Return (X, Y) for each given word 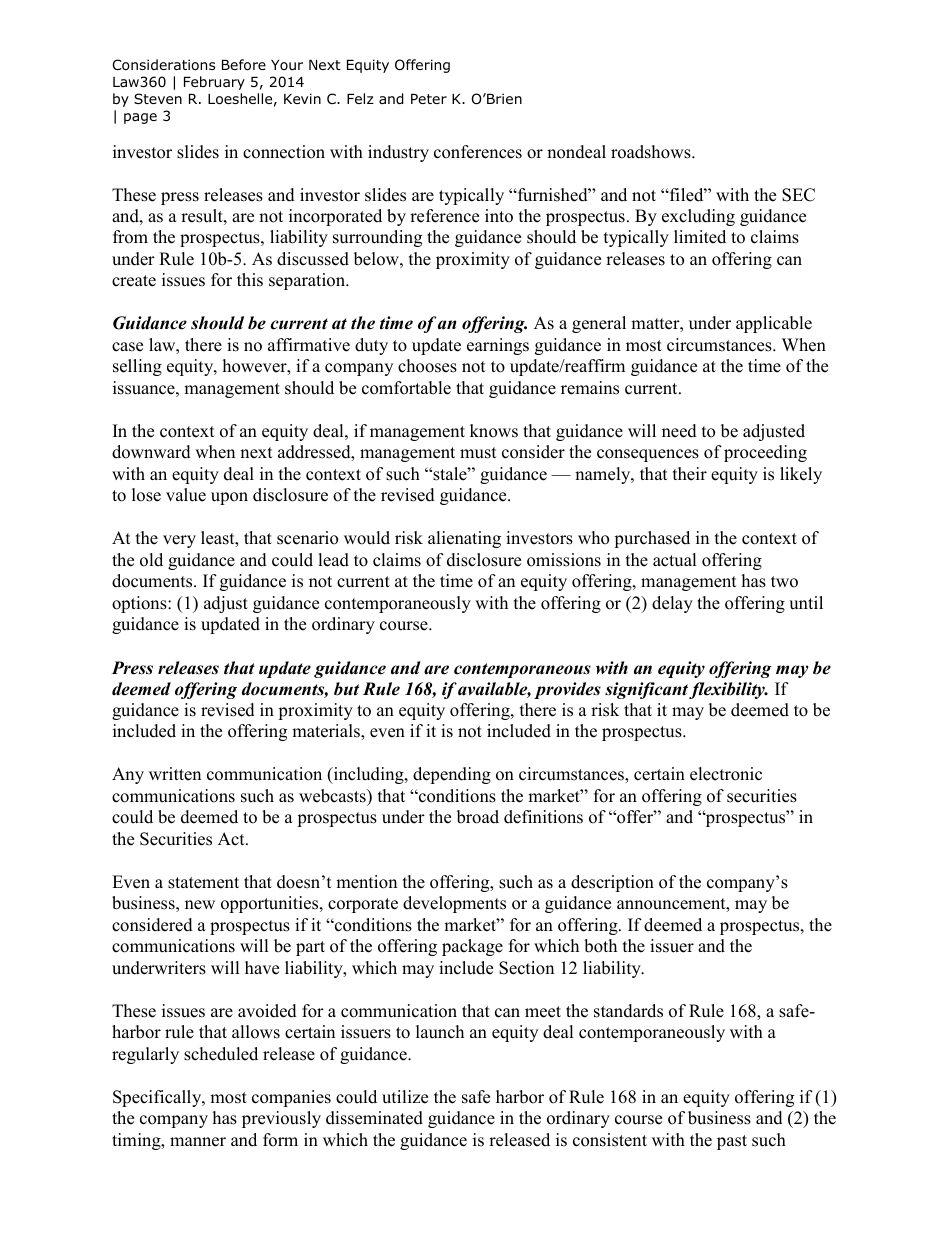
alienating (464, 539)
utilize (405, 1097)
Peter (429, 99)
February (214, 83)
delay (672, 604)
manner (198, 1142)
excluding (698, 217)
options (140, 604)
